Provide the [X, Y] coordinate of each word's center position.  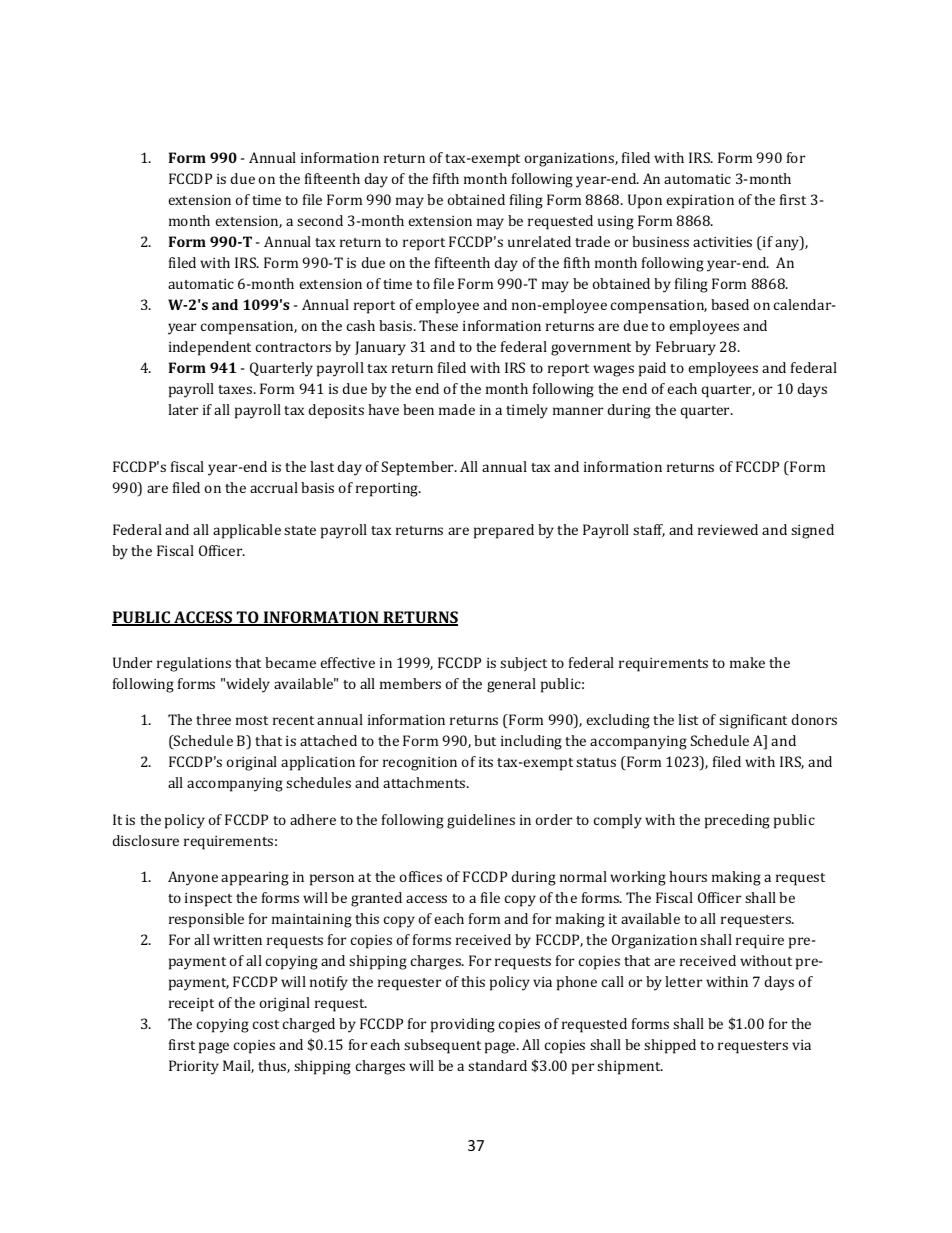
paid [652, 369]
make [747, 662]
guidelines [481, 821]
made [457, 409]
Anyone [193, 878]
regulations [194, 664]
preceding [737, 821]
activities [722, 242]
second [320, 220]
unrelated [539, 241]
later [183, 409]
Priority [194, 1067]
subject [523, 664]
